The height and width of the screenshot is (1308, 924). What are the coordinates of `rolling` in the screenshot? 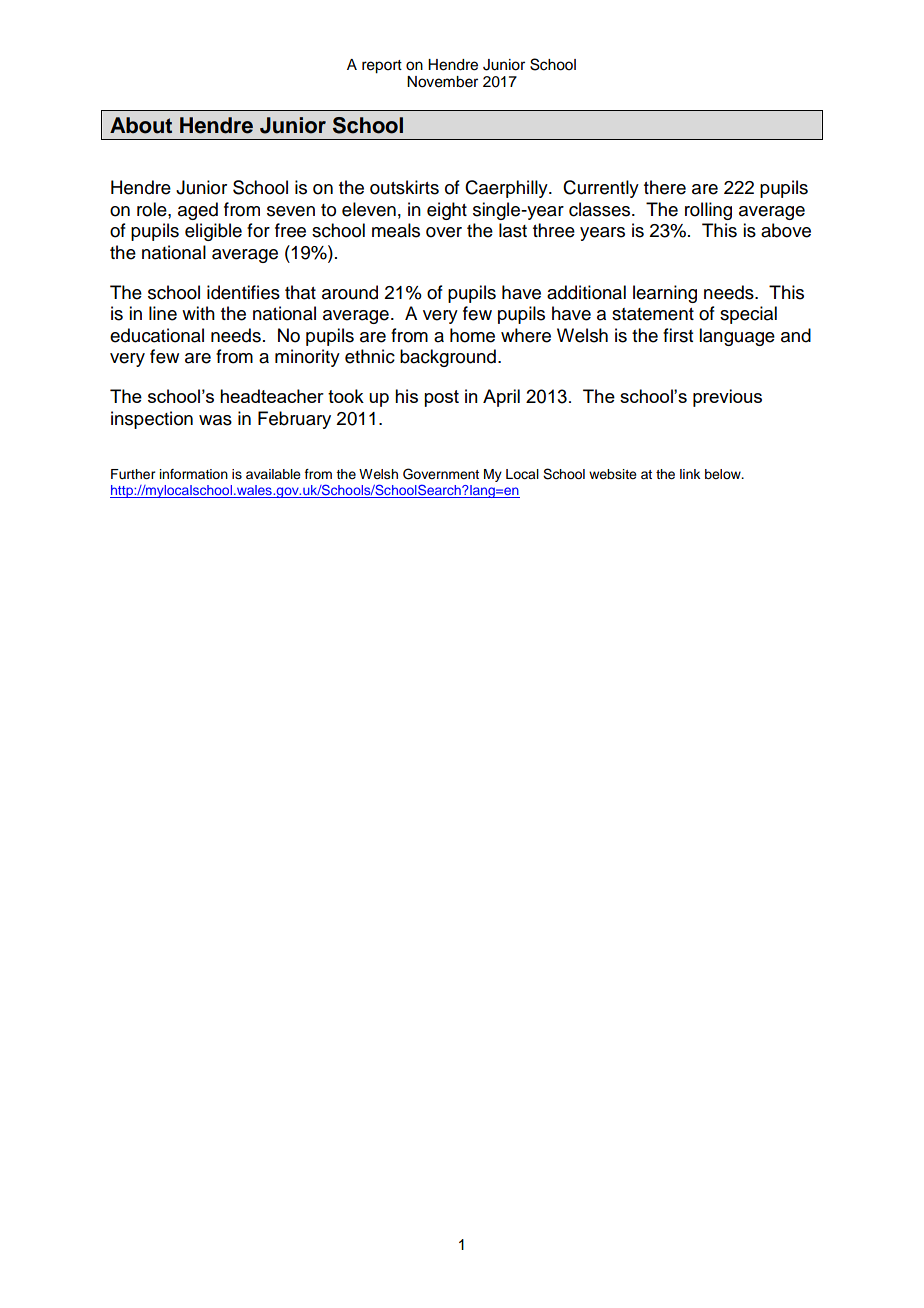 It's located at (708, 211).
